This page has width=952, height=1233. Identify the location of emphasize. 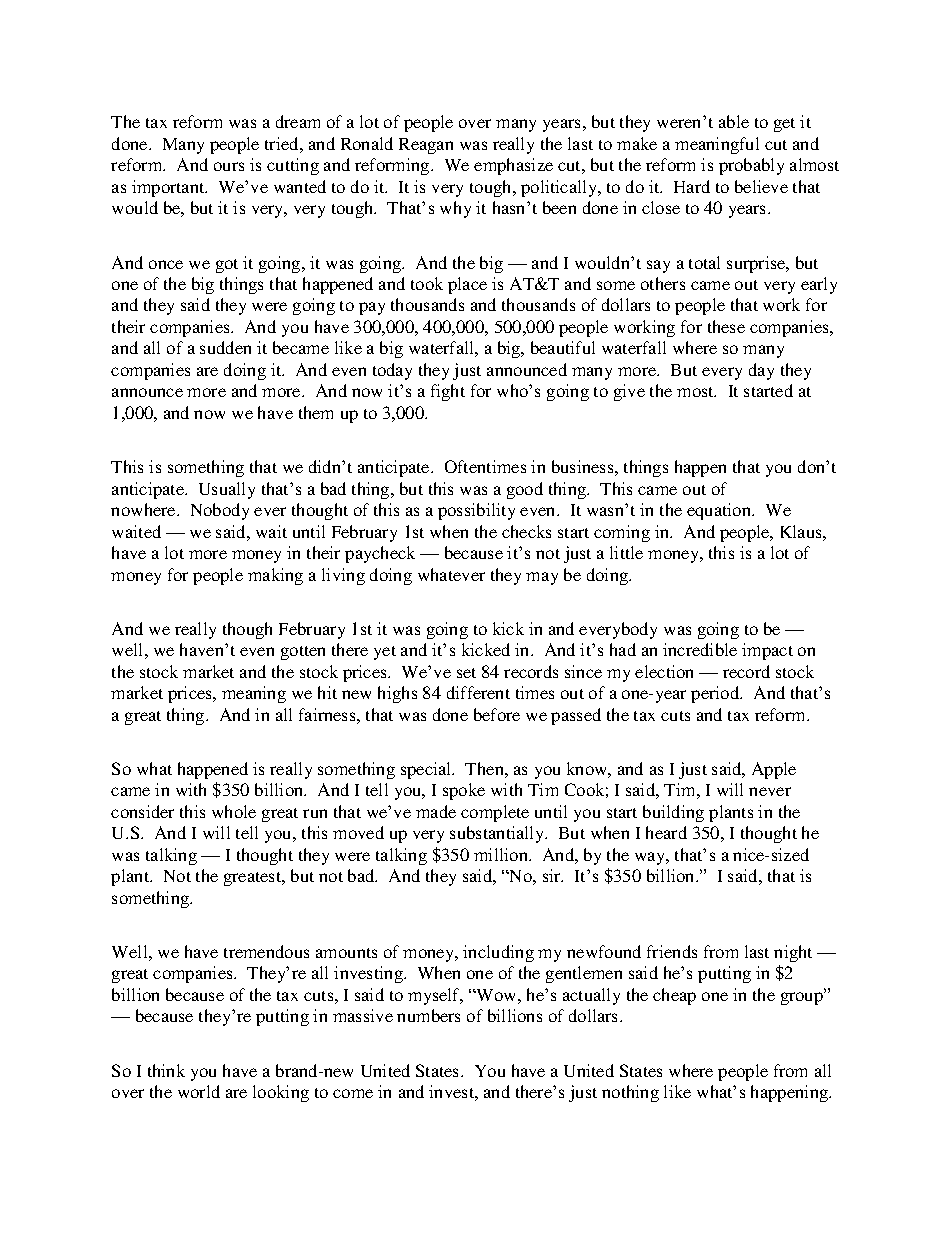
(513, 166).
